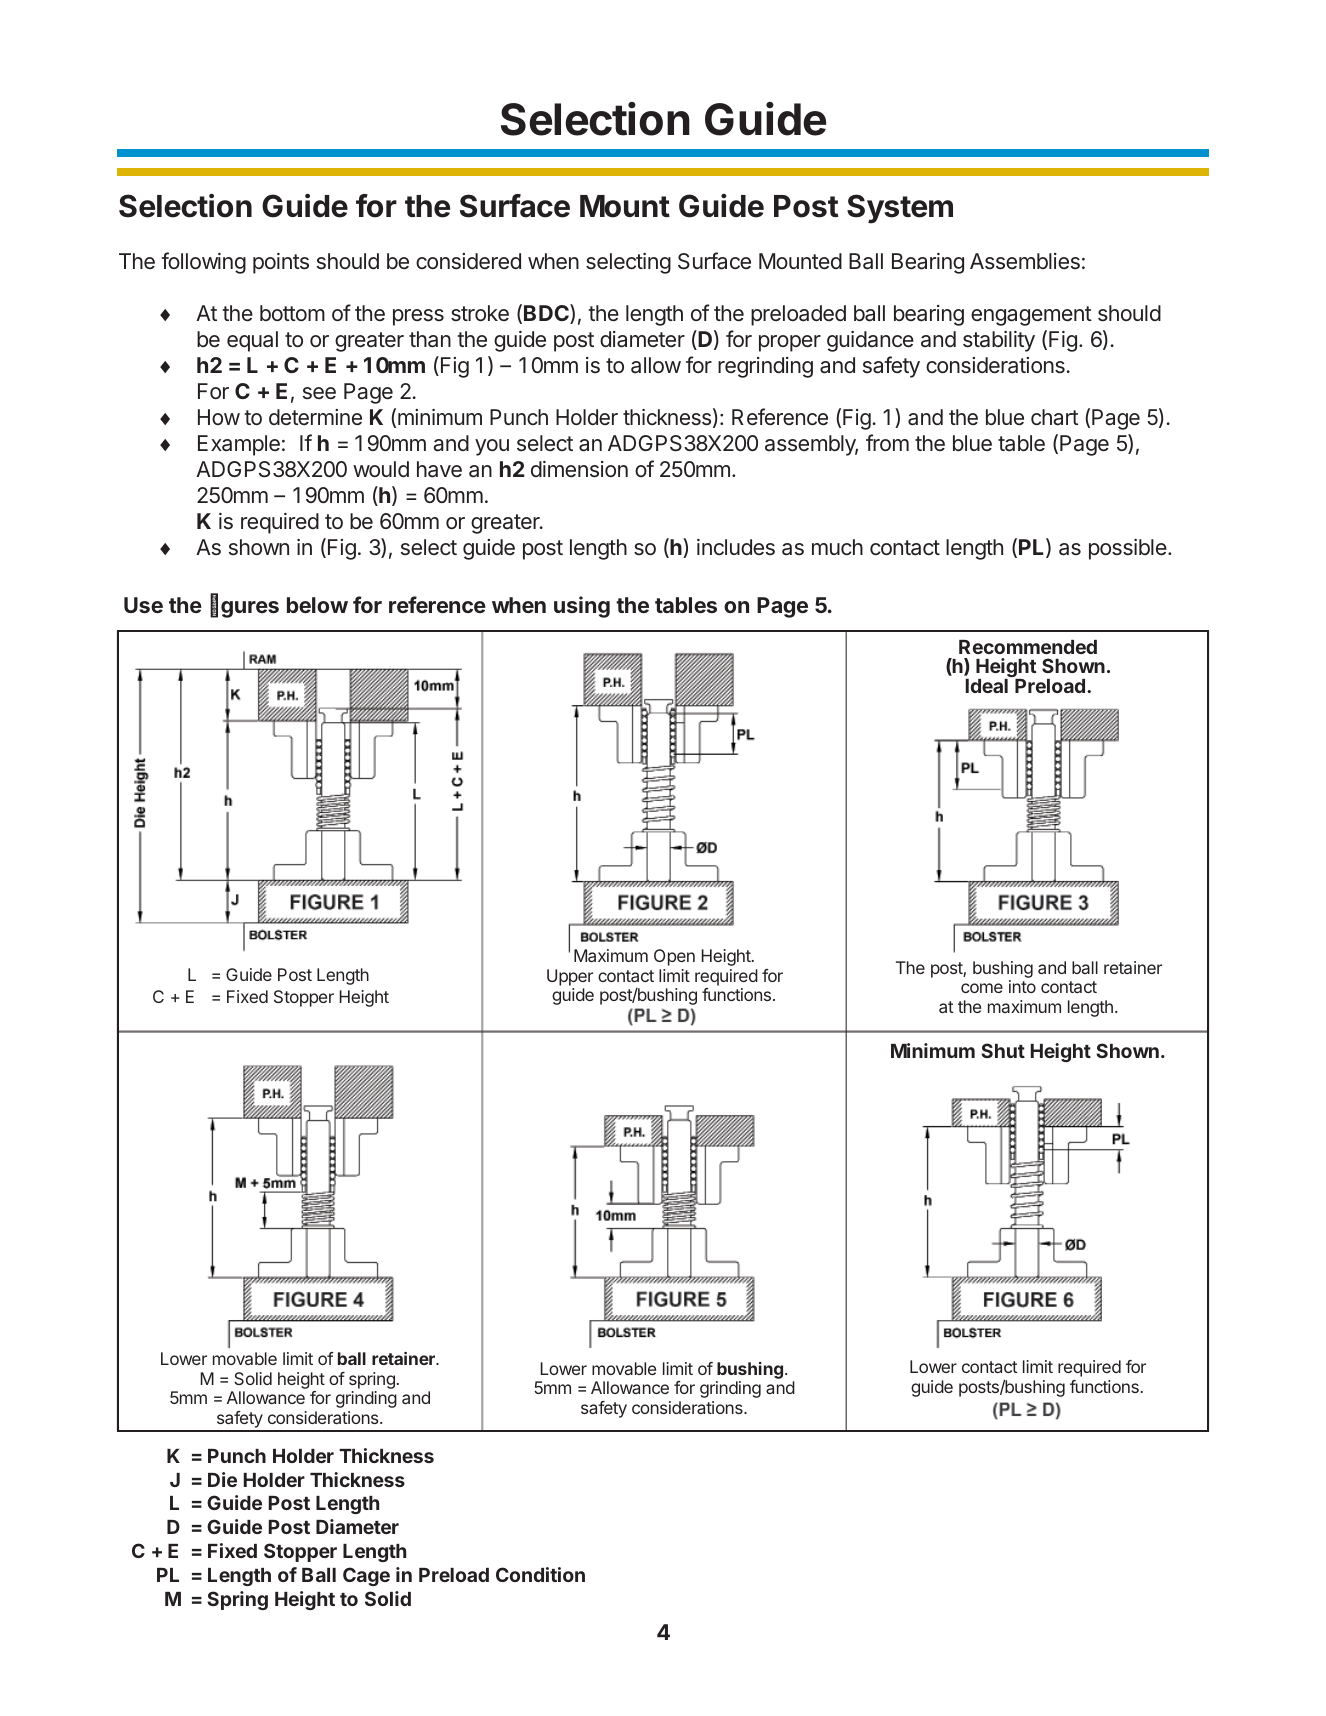 Image resolution: width=1326 pixels, height=1716 pixels. Describe the element at coordinates (986, 686) in the document. I see `Ideal` at that location.
